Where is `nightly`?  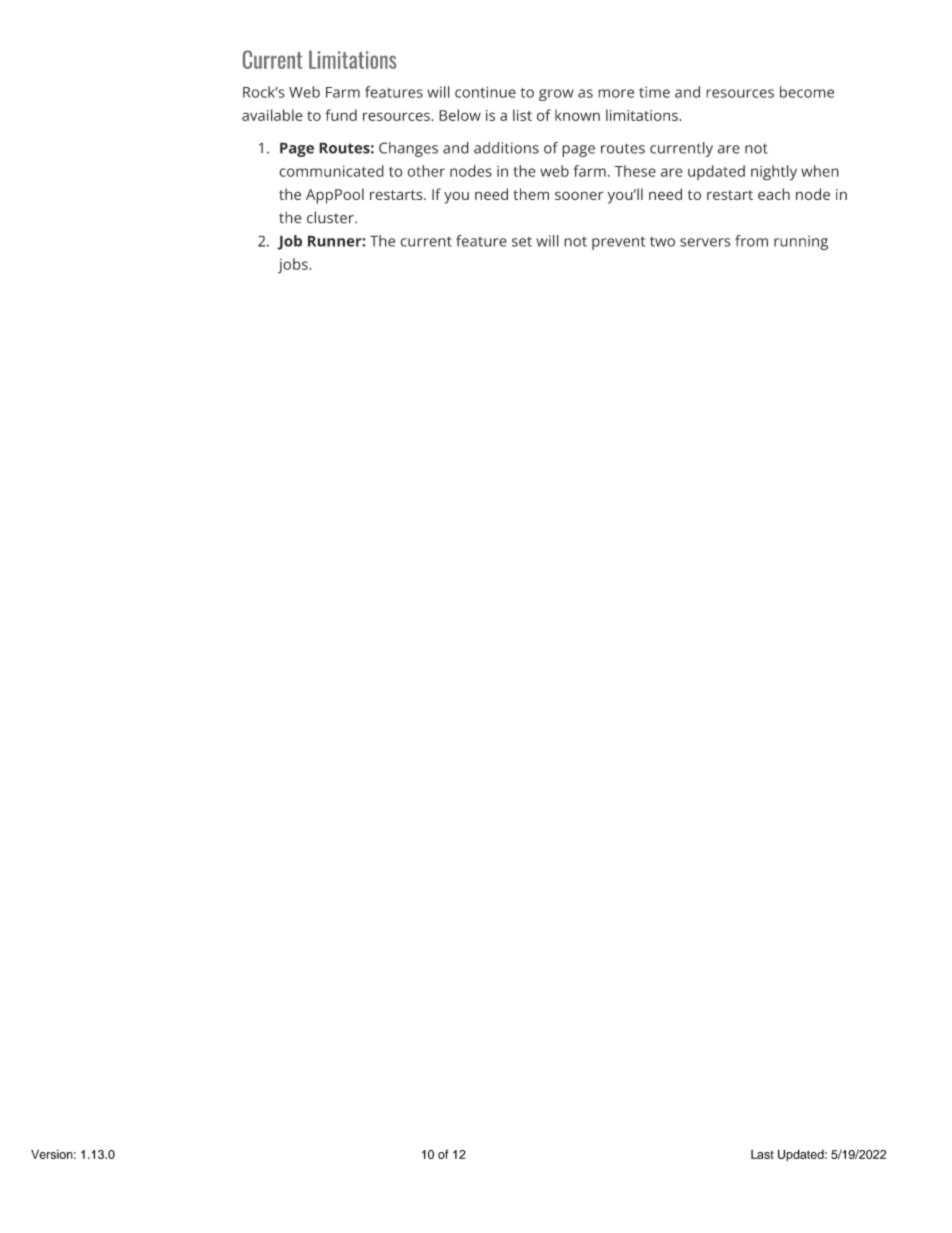 nightly is located at coordinates (774, 173).
